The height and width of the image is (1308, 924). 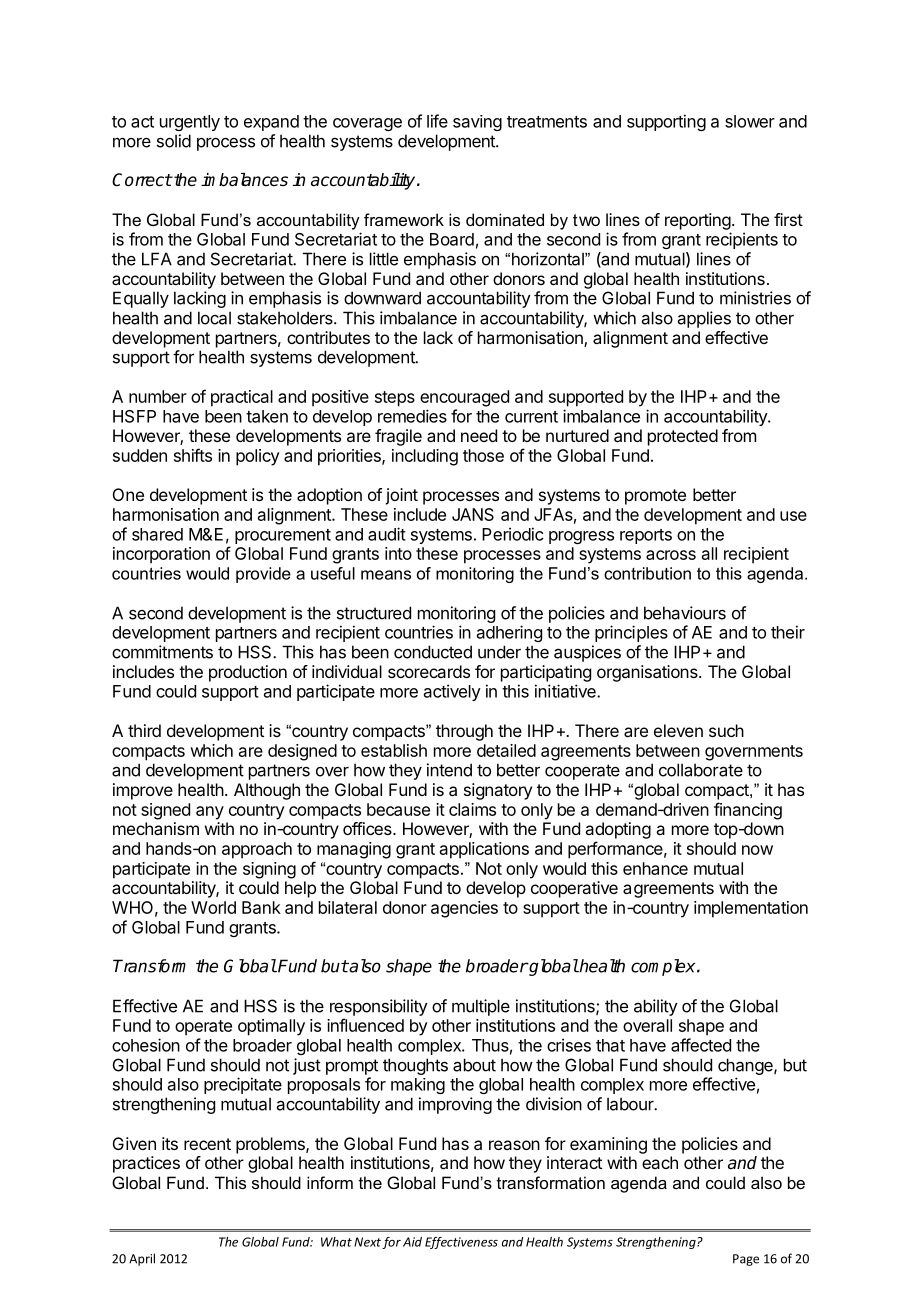 What do you see at coordinates (401, 496) in the image?
I see `joint` at bounding box center [401, 496].
